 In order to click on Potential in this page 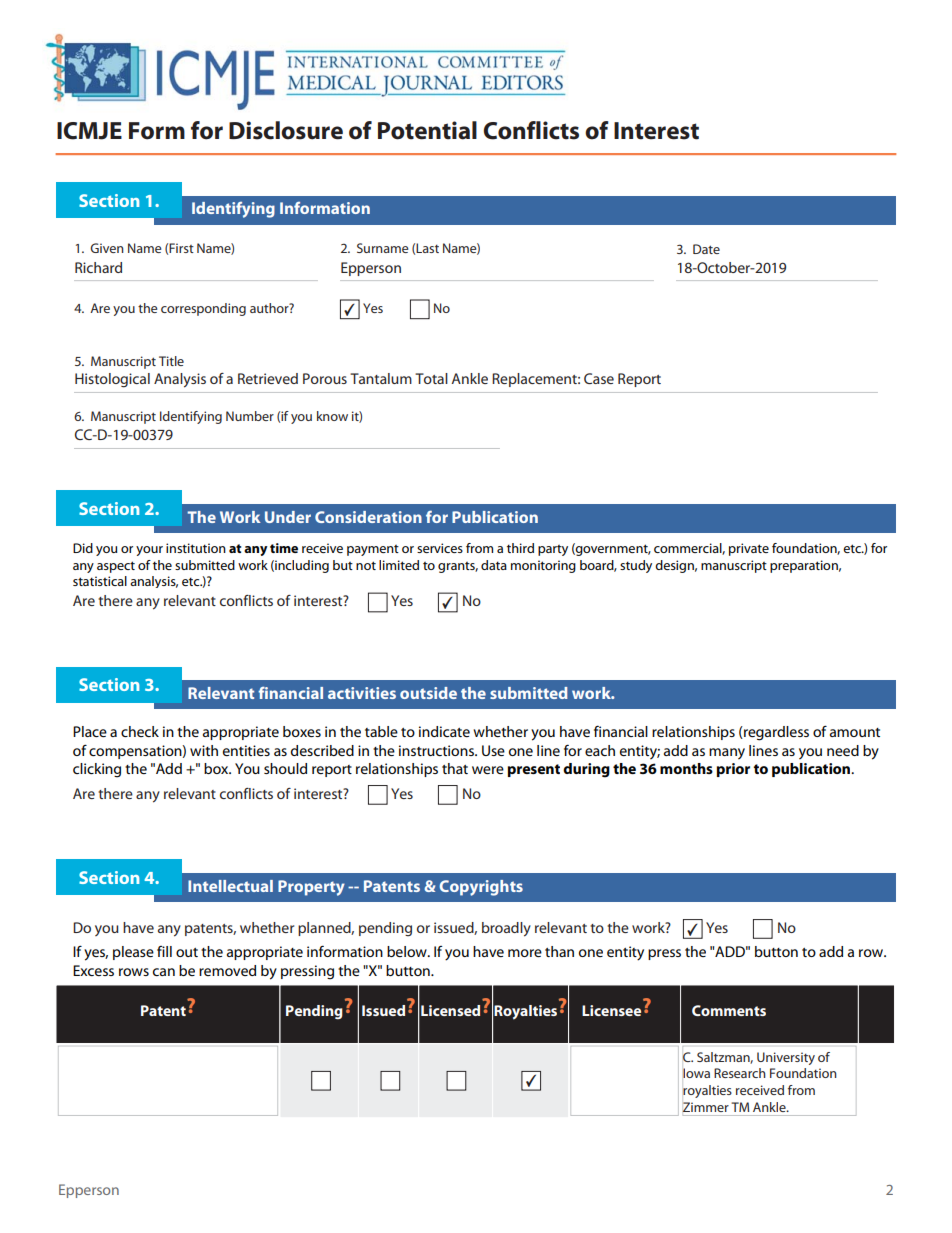, I will do `click(427, 130)`.
